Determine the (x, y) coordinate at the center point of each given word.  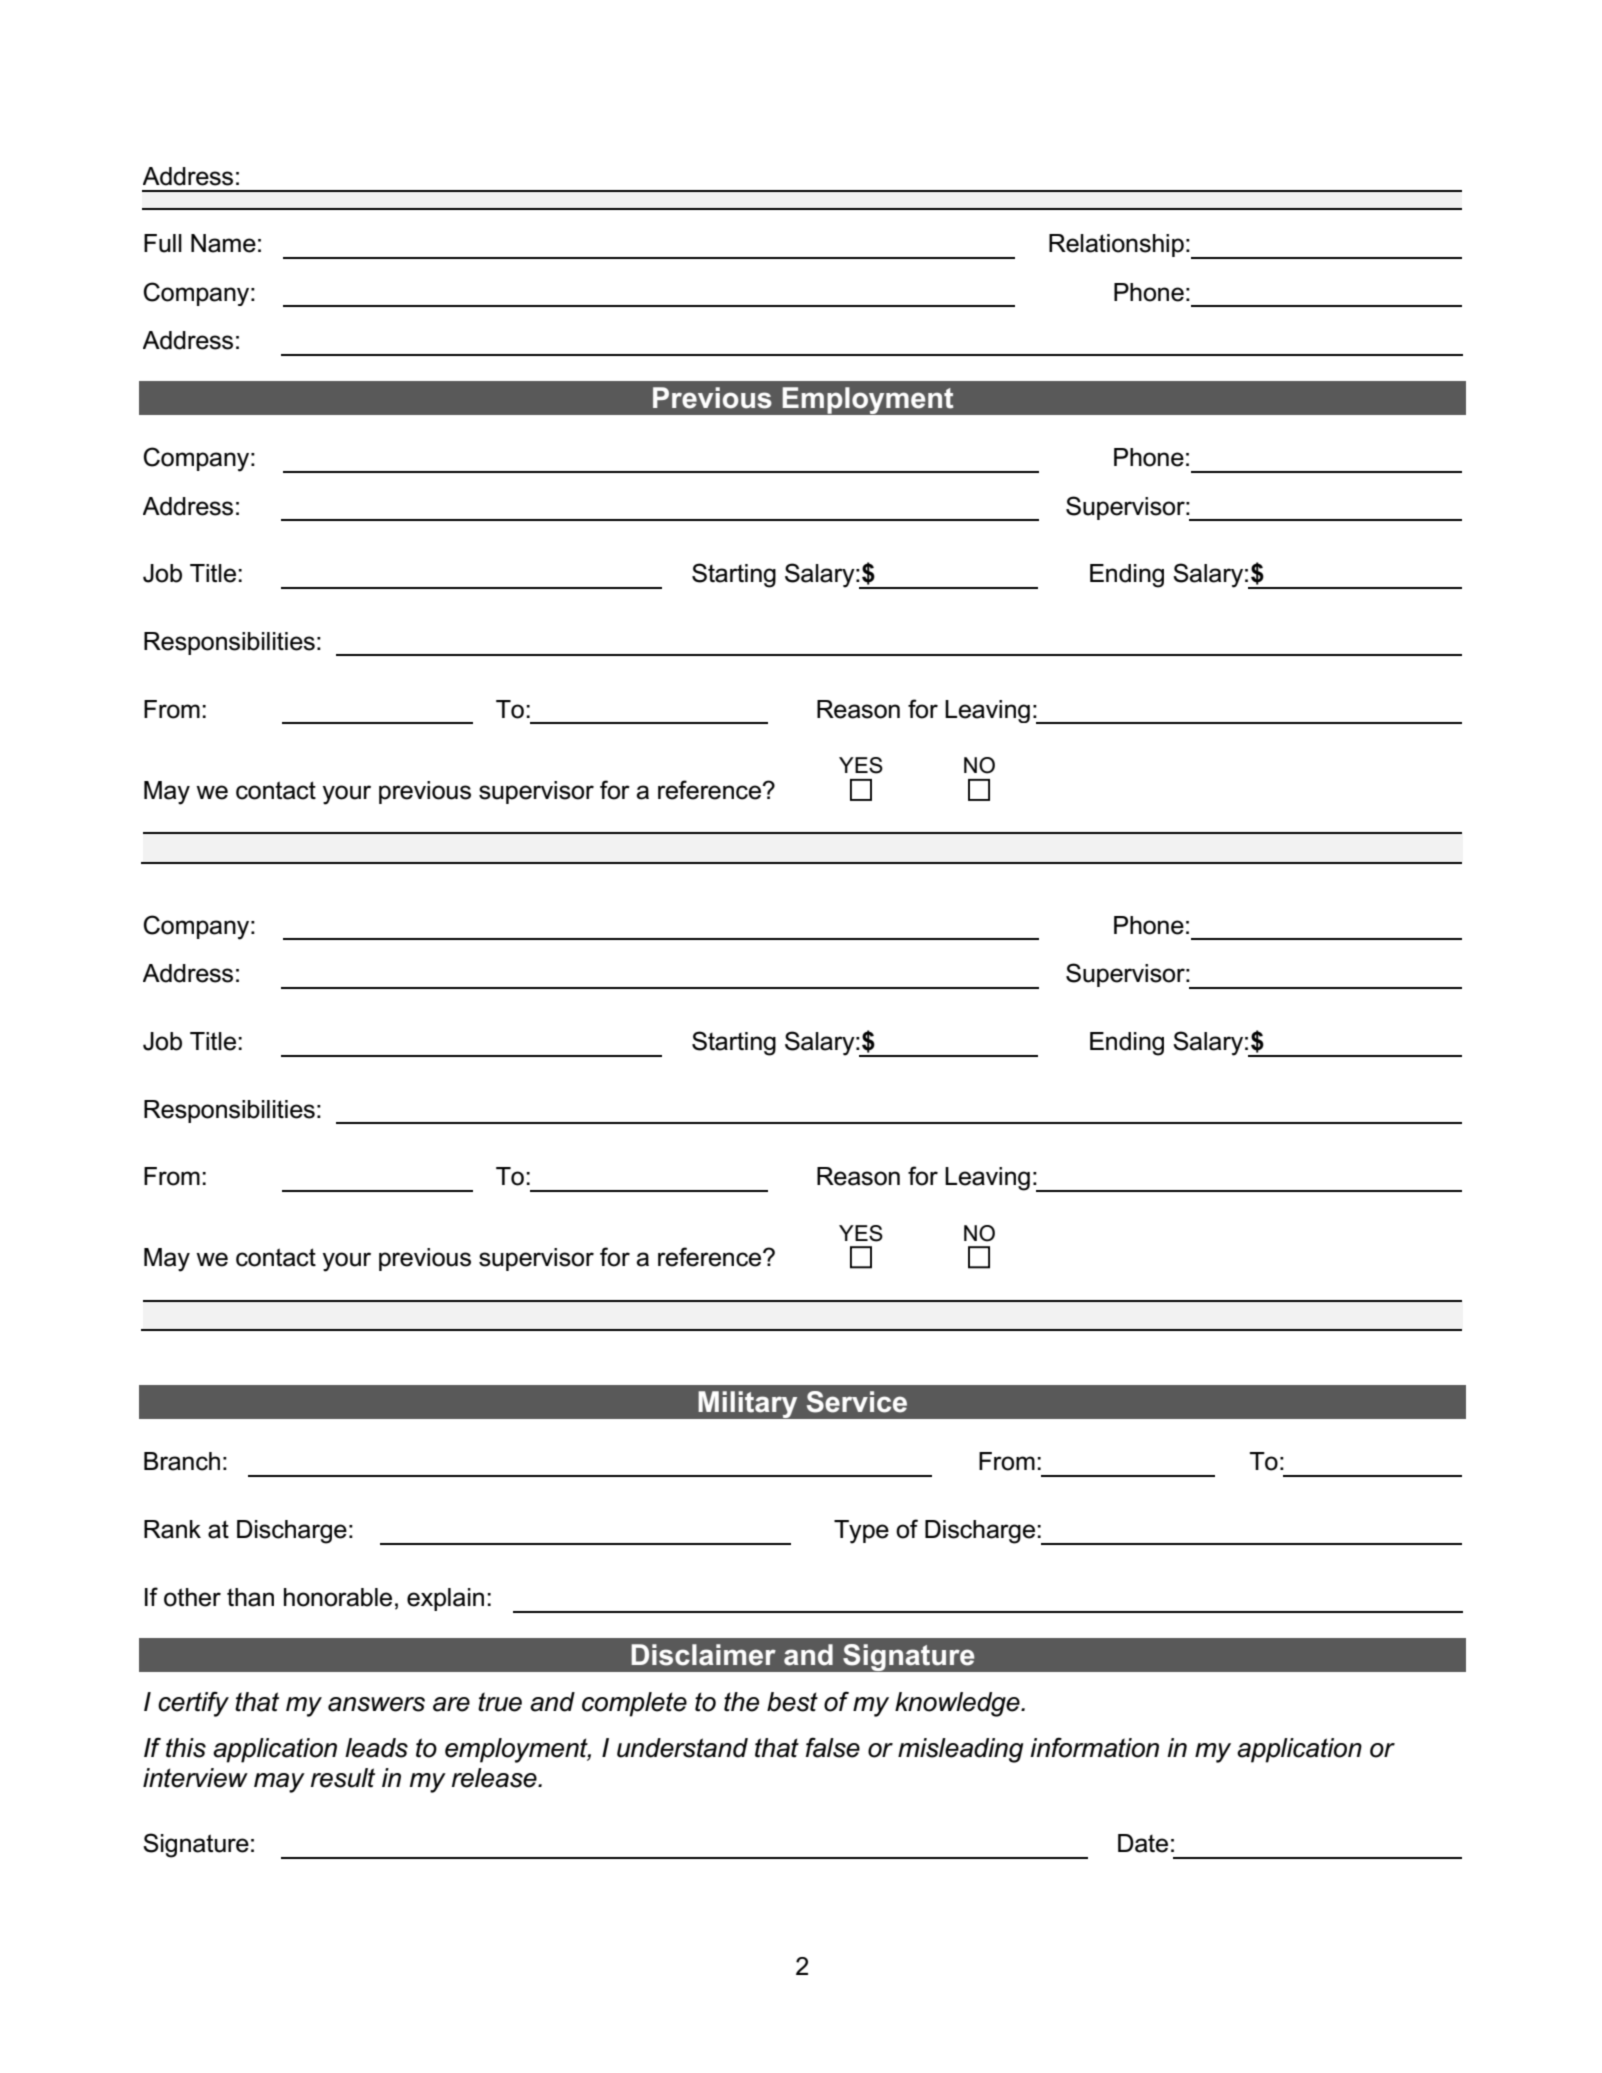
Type (861, 1532)
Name (223, 243)
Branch (182, 1461)
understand (682, 1748)
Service (857, 1402)
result (343, 1778)
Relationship (1116, 245)
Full (163, 243)
